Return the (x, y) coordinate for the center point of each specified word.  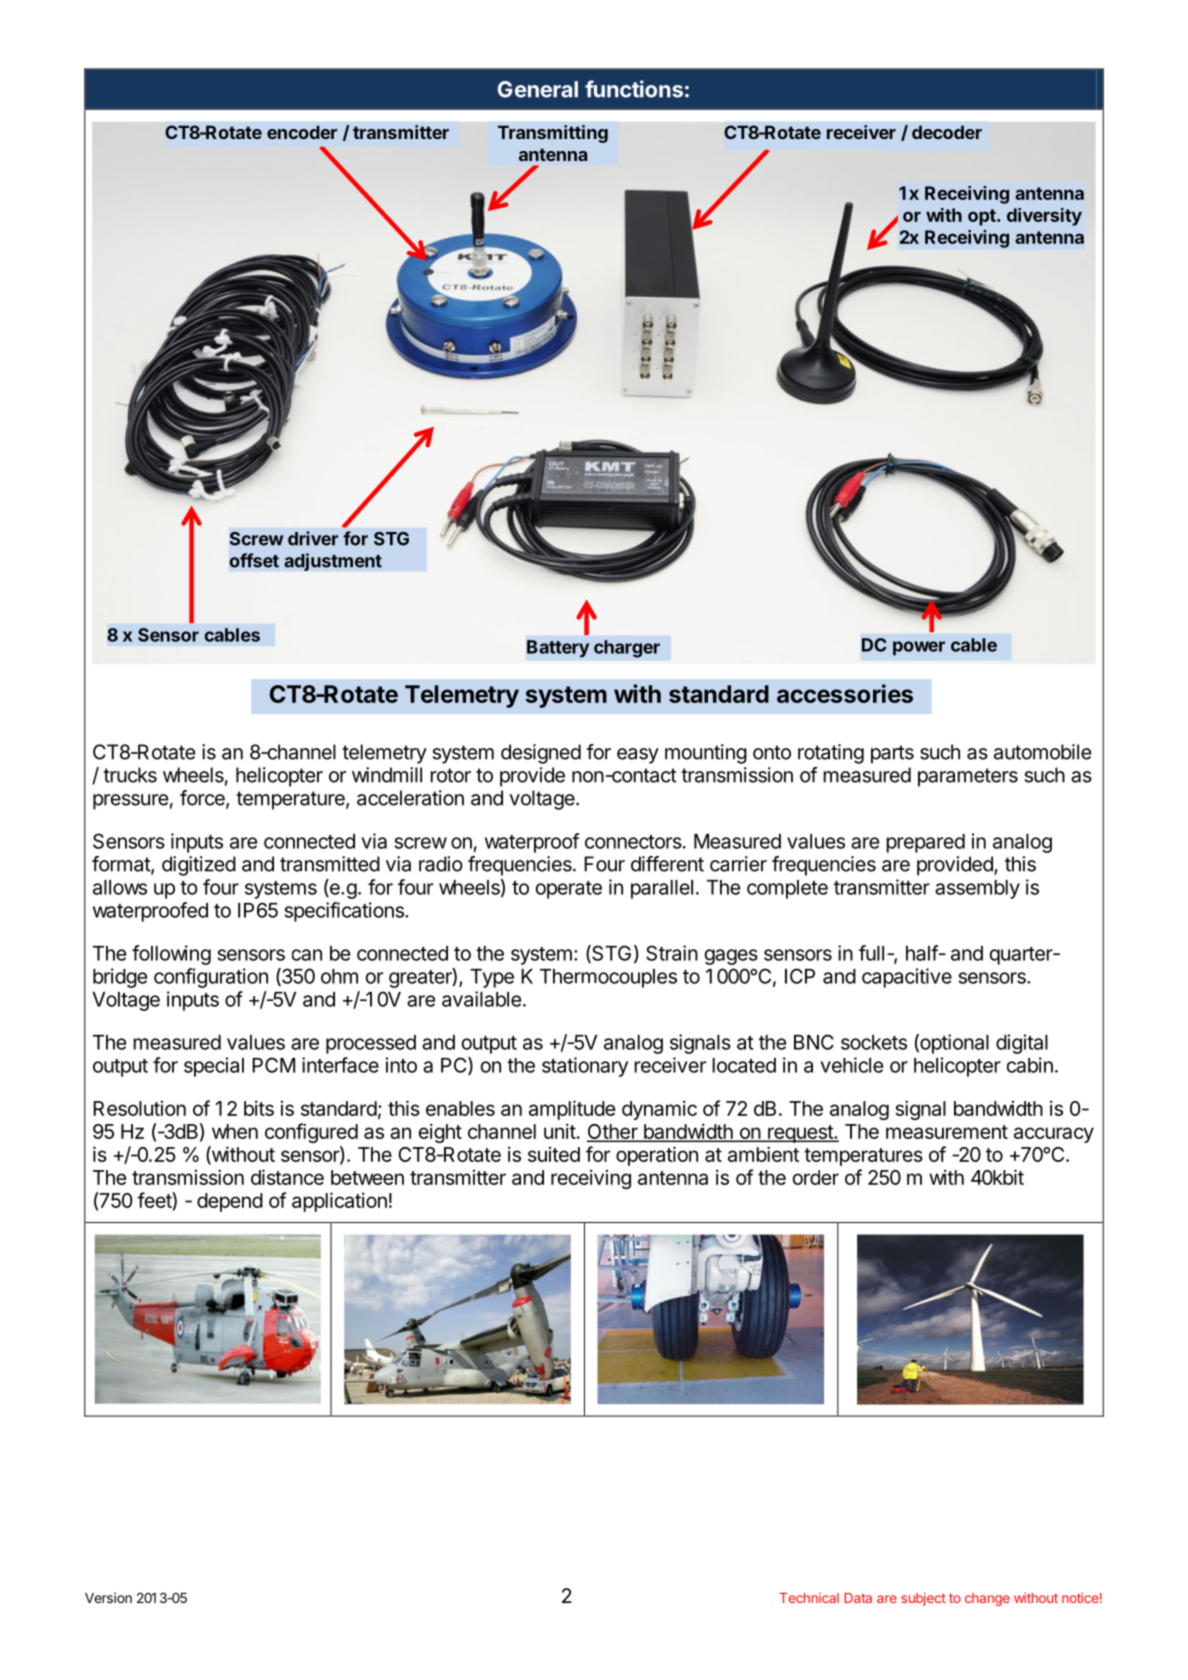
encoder (302, 132)
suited (554, 1154)
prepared (925, 843)
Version (108, 1597)
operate (569, 890)
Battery (558, 649)
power (919, 648)
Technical (809, 1598)
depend (230, 1202)
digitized (199, 866)
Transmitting (553, 134)
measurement (947, 1132)
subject (923, 1599)
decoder (947, 132)
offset (254, 560)
